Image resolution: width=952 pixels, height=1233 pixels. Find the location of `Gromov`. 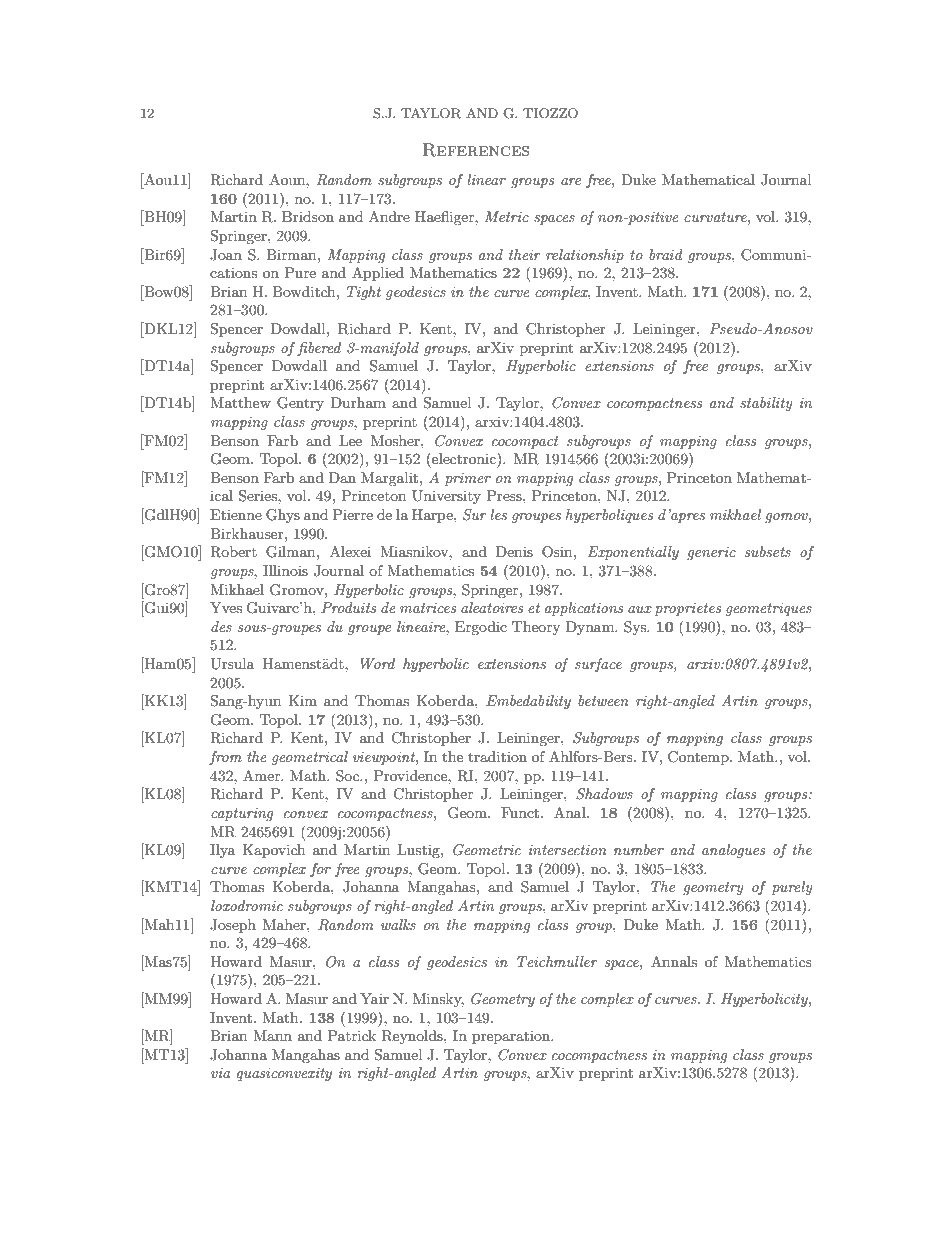

Gromov is located at coordinates (298, 590).
